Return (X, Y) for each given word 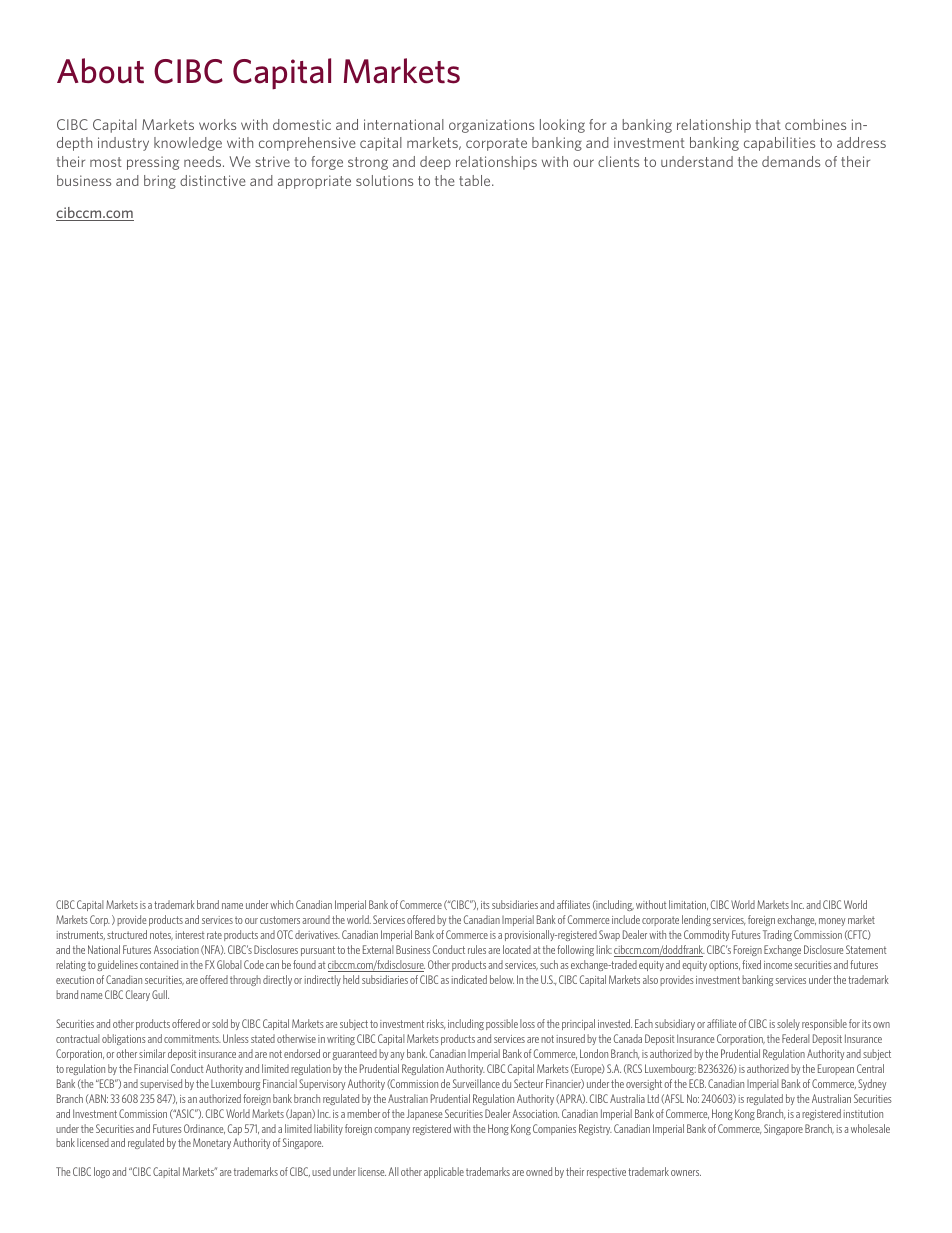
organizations (491, 126)
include (626, 919)
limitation (688, 905)
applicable (444, 1172)
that (768, 124)
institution (863, 1114)
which (281, 904)
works (217, 124)
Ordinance (204, 1129)
